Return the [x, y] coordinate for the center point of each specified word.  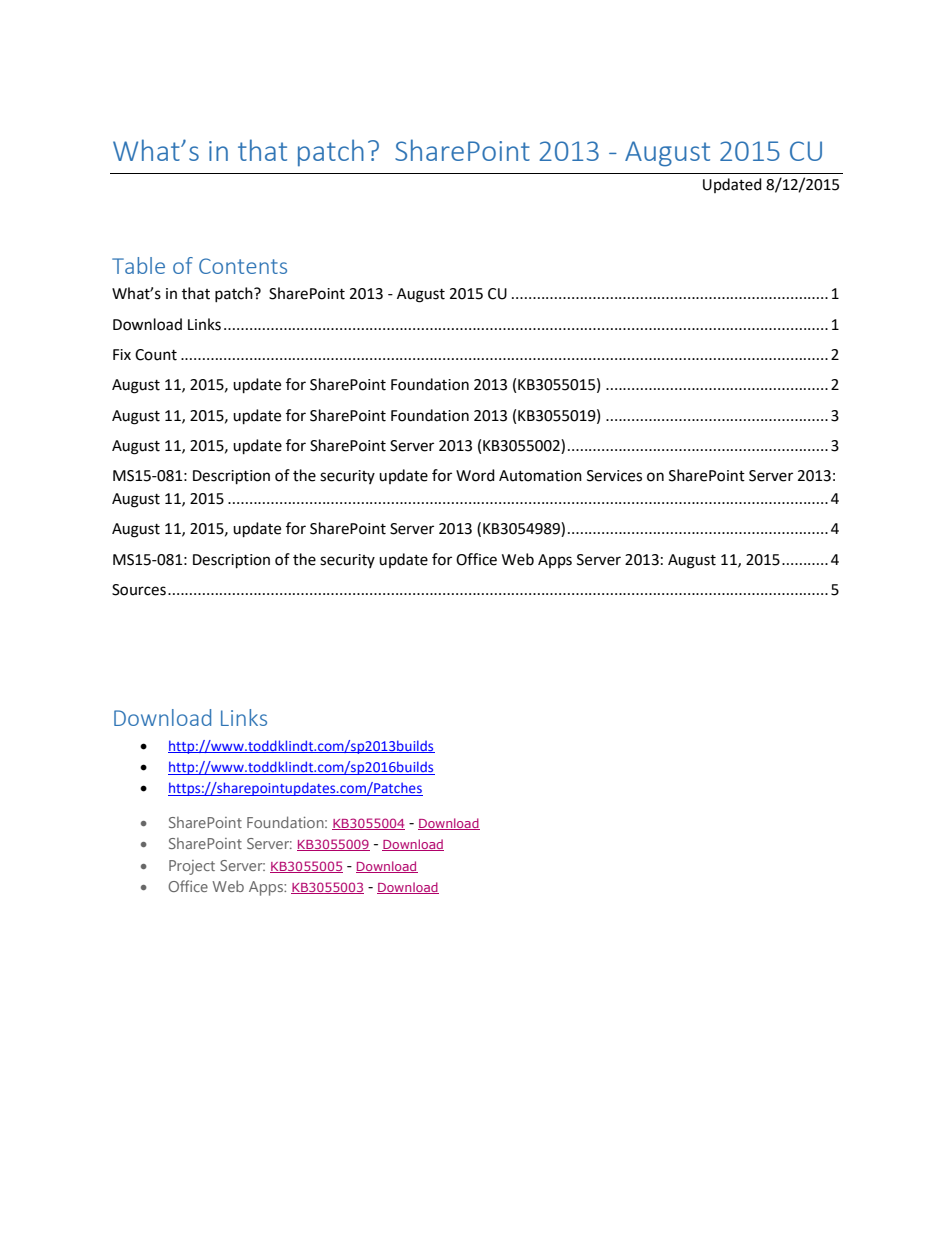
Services [614, 476]
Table [138, 265]
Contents [243, 266]
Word [475, 475]
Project [192, 867]
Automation [540, 476]
